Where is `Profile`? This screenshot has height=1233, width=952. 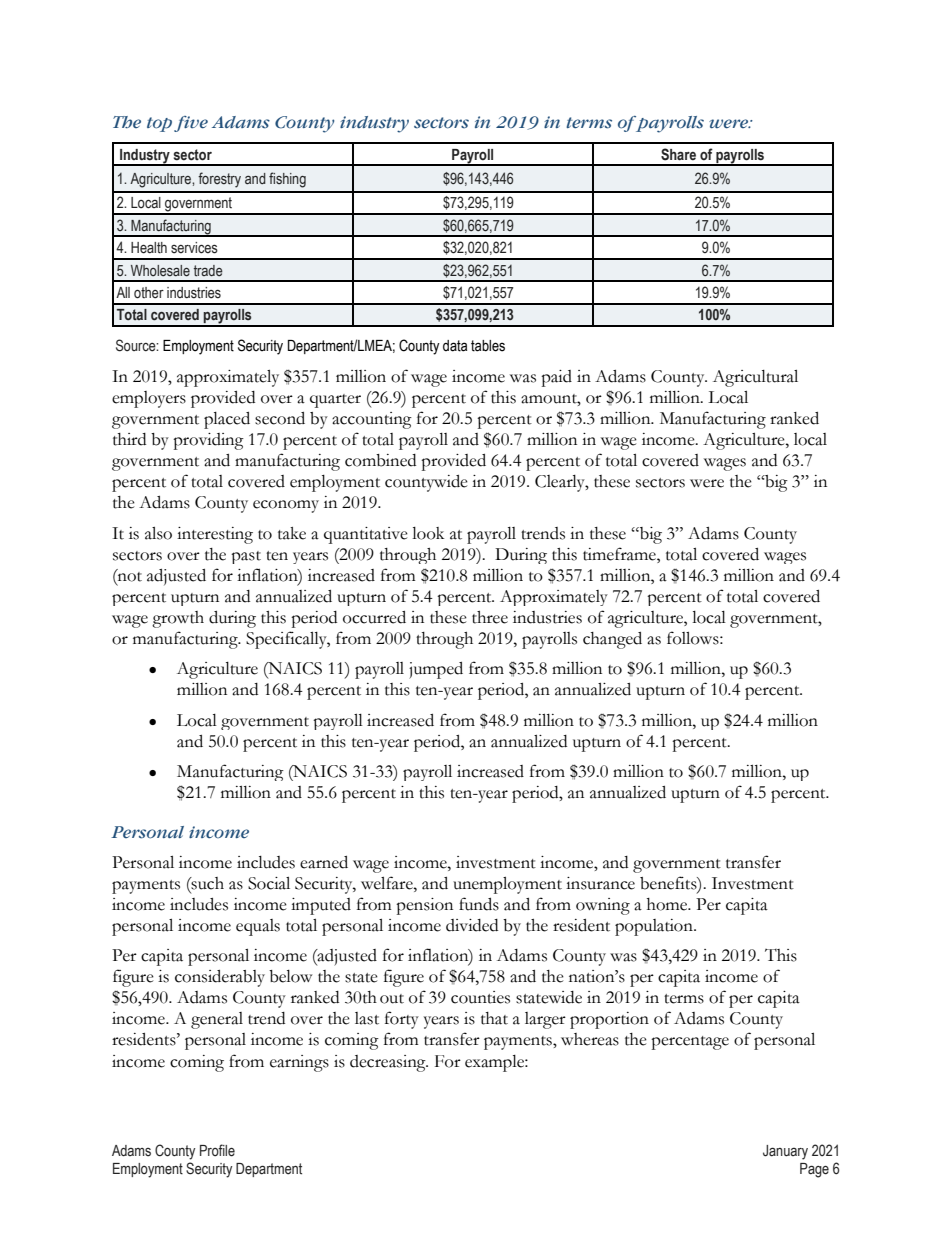
Profile is located at coordinates (217, 1150).
